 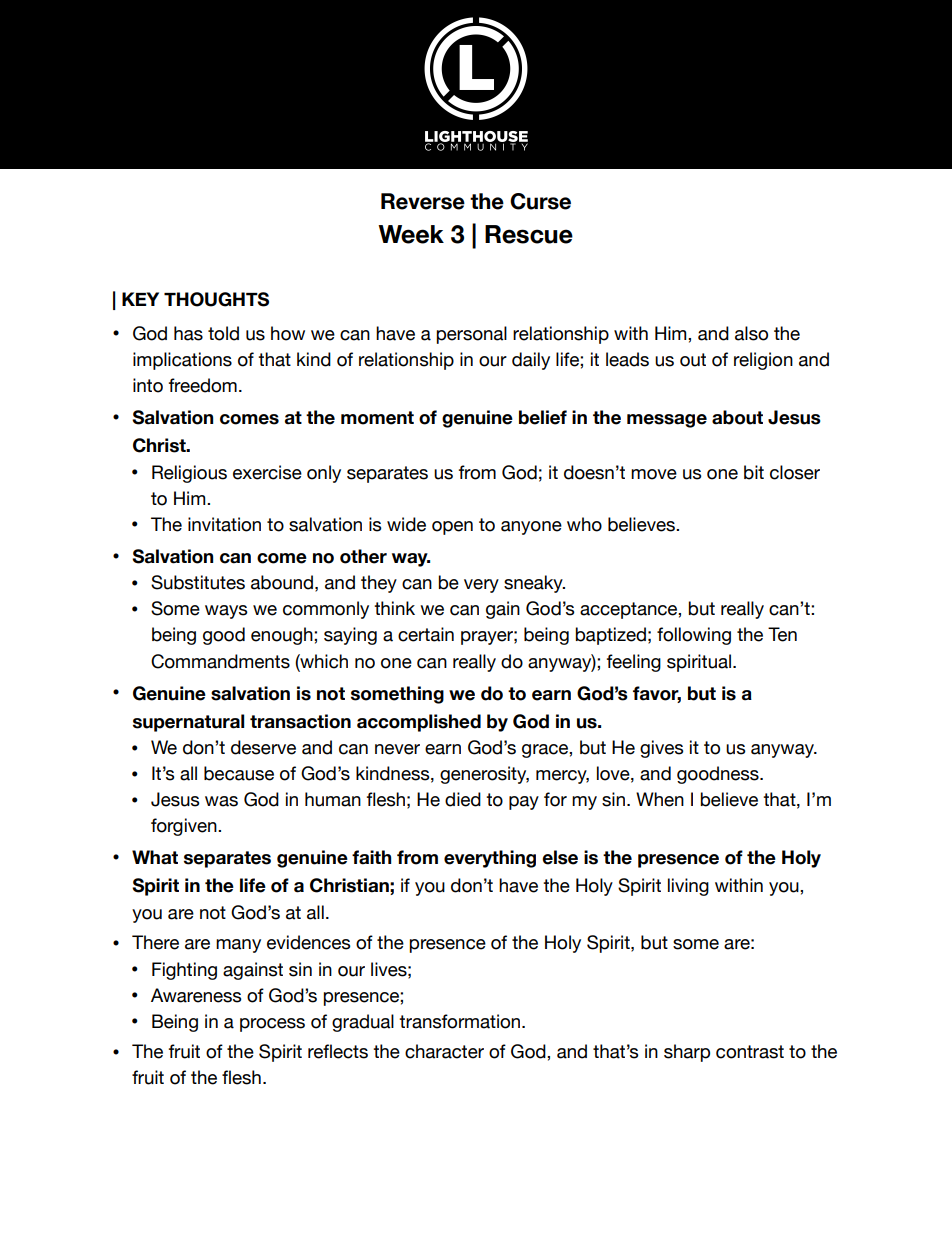 What do you see at coordinates (461, 1021) in the document?
I see `transformation` at bounding box center [461, 1021].
